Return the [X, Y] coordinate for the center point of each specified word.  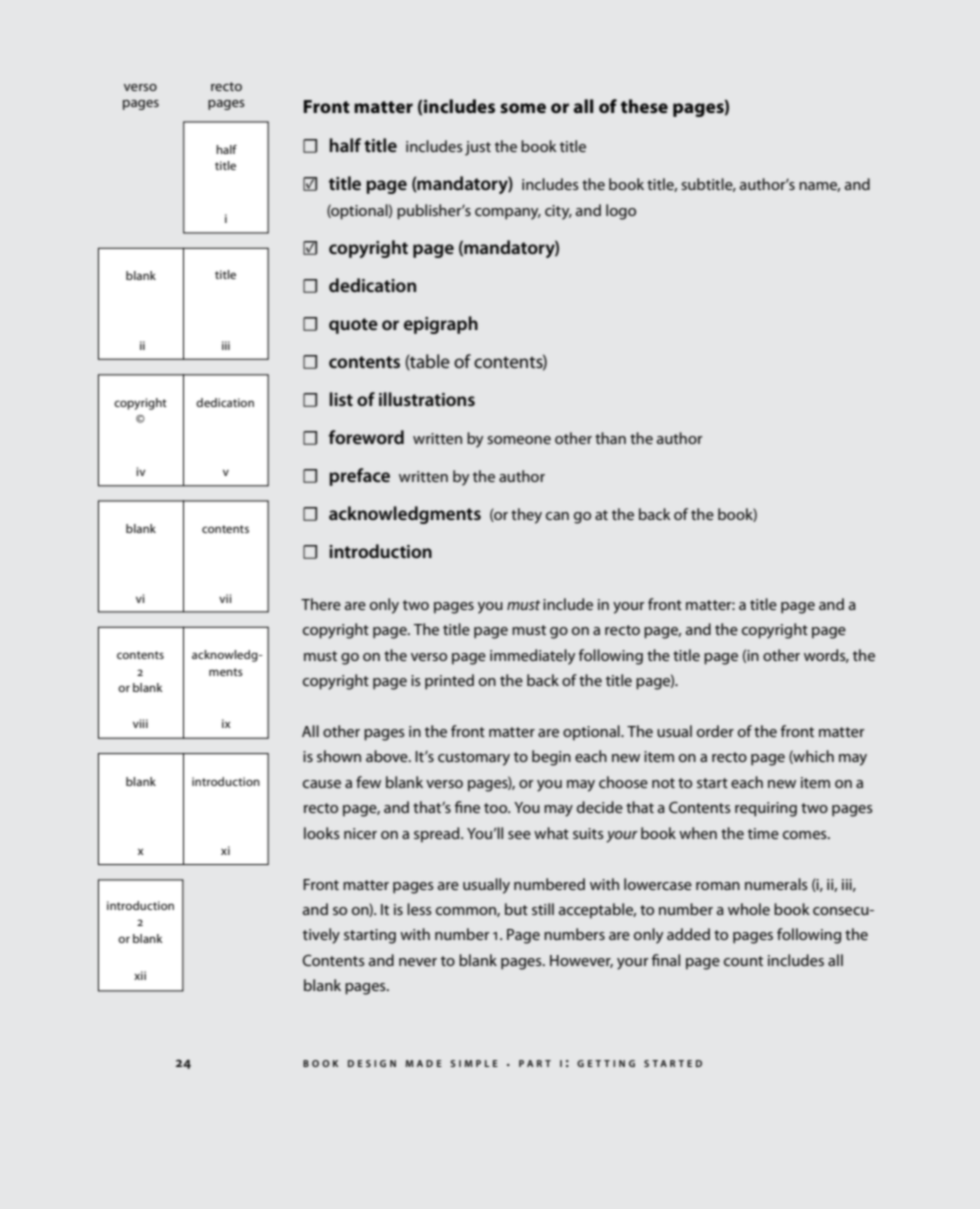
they [526, 516]
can [557, 516]
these [644, 106]
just [478, 148]
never [418, 962]
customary [474, 759]
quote [353, 326]
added [688, 934]
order [715, 731]
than [610, 438]
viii [140, 723]
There [321, 604]
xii [140, 975]
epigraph [441, 325]
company [508, 214]
